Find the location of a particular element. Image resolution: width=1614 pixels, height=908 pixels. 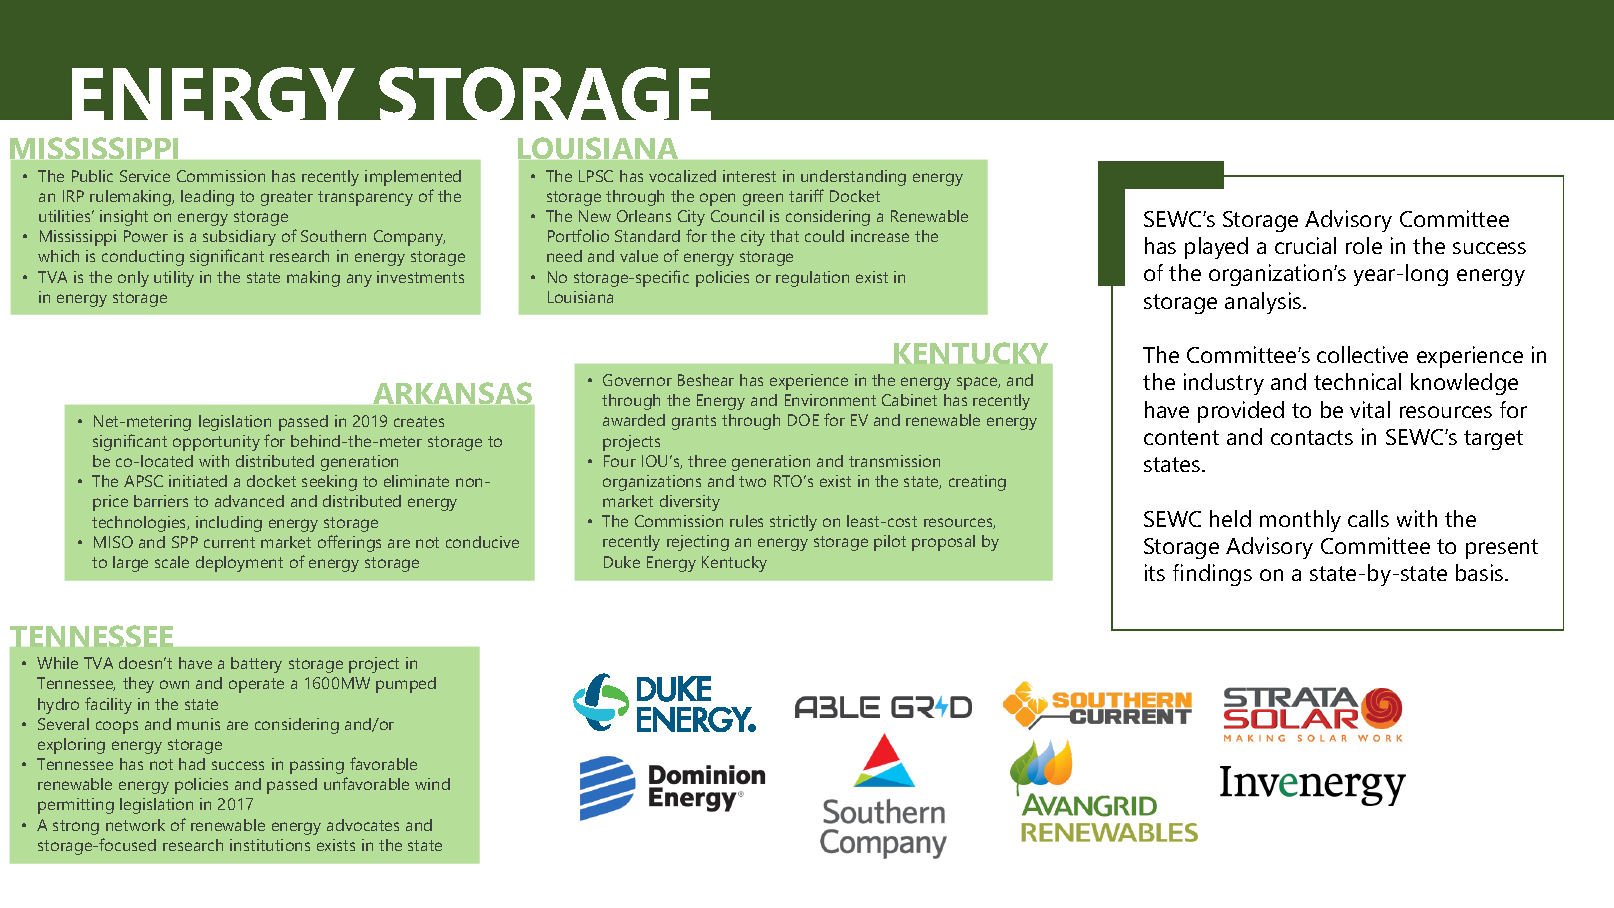

crucial is located at coordinates (1305, 245).
